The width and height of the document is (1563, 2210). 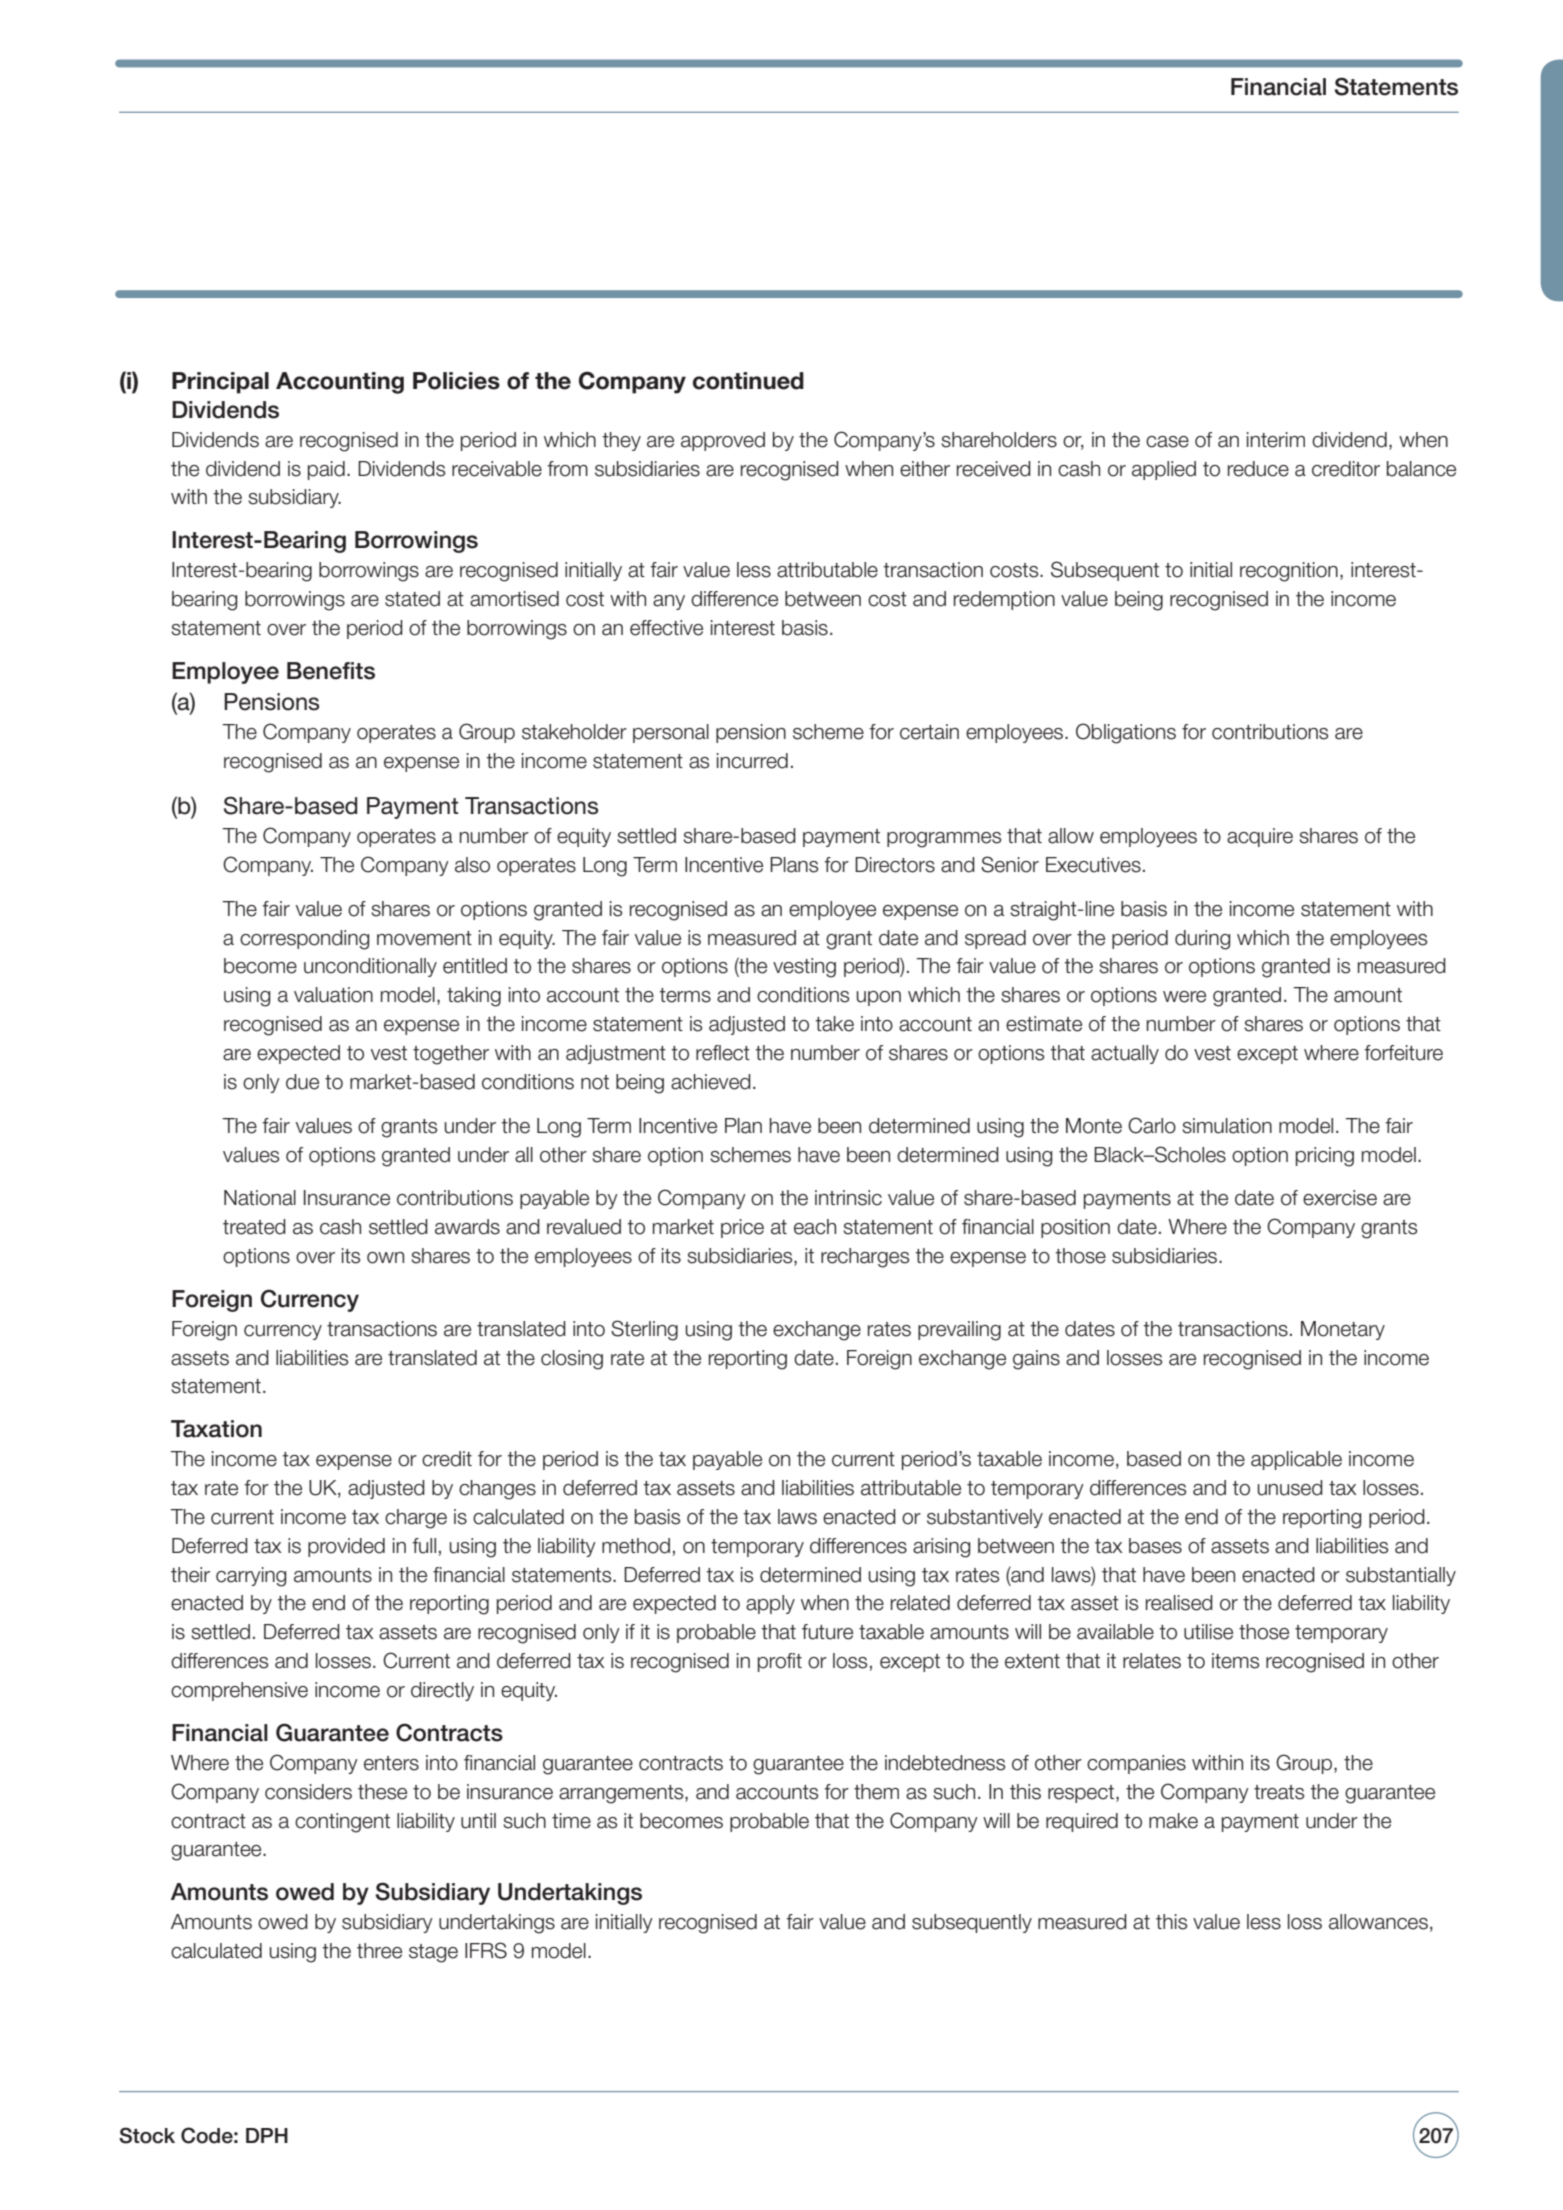 What do you see at coordinates (770, 1604) in the document?
I see `apply` at bounding box center [770, 1604].
